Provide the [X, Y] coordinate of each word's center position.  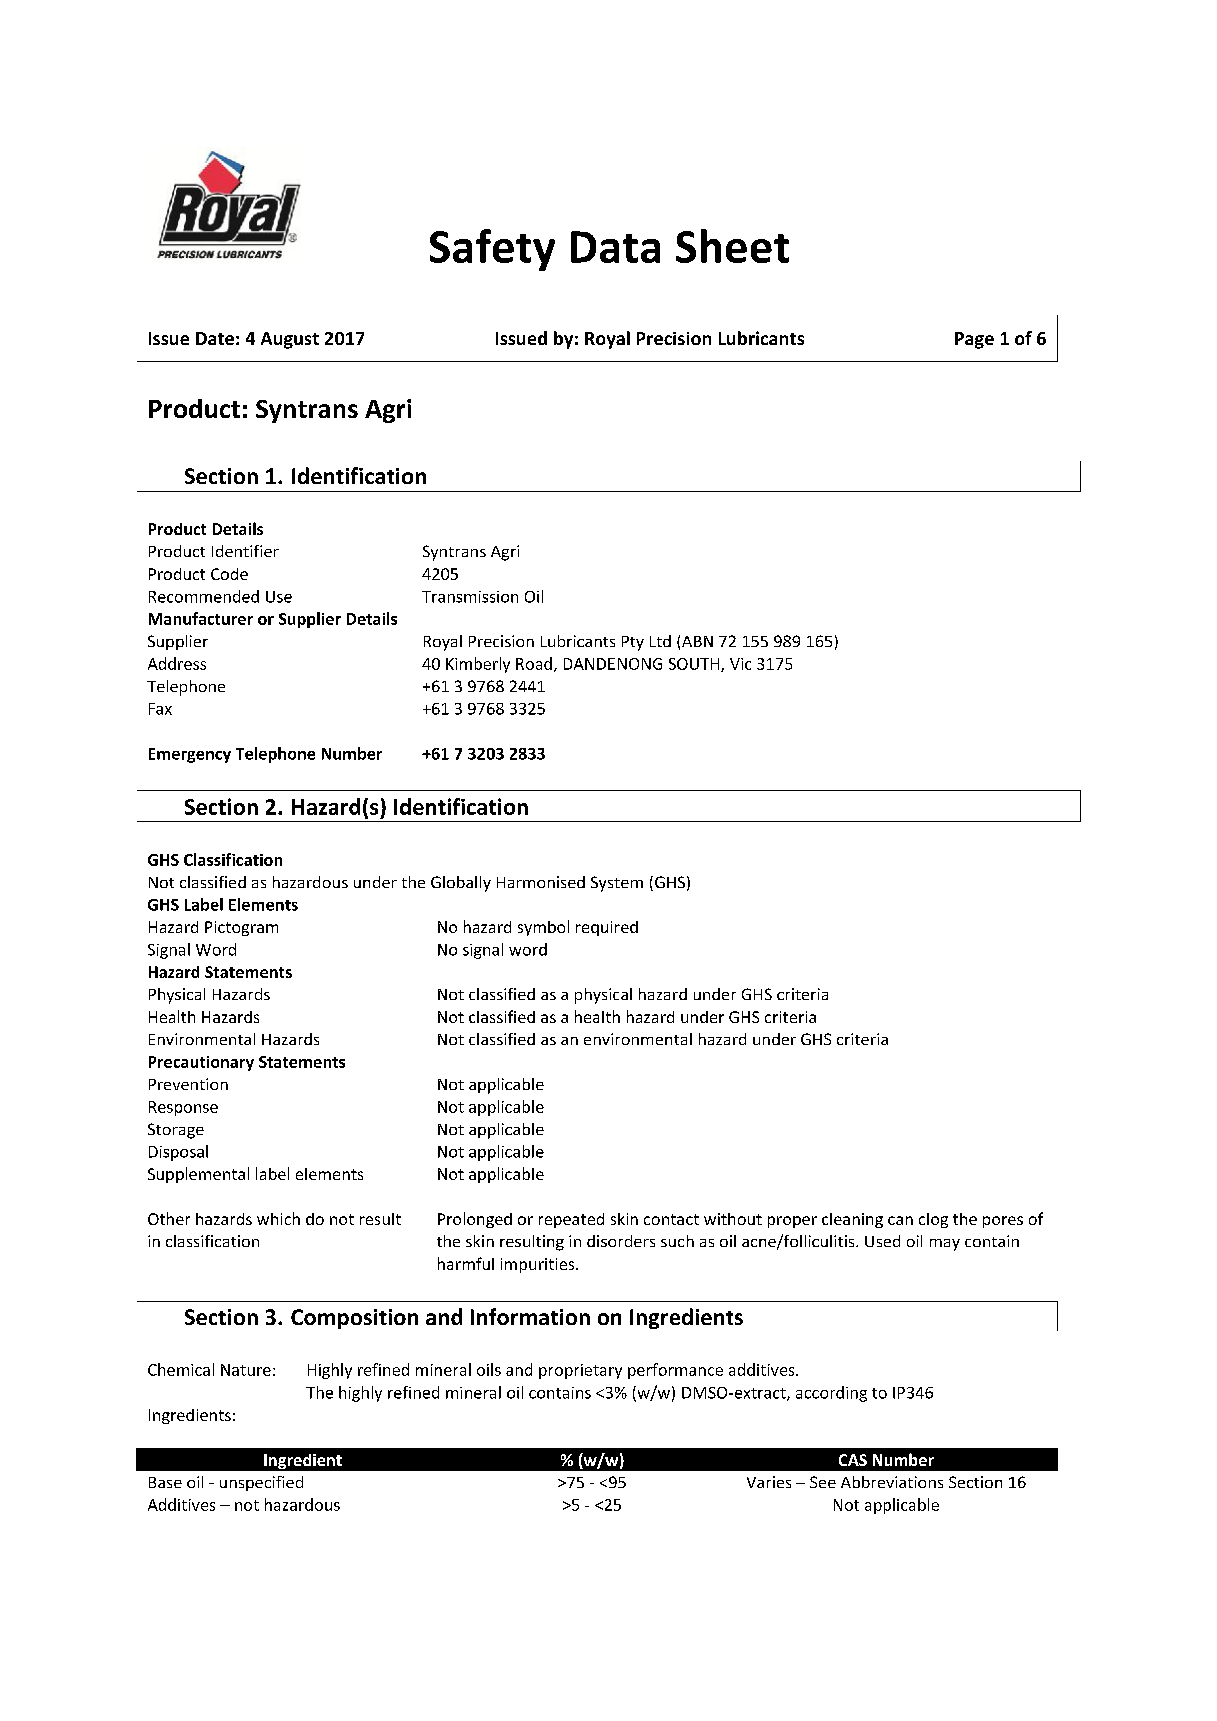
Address [177, 663]
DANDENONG [613, 664]
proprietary [580, 1371]
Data [615, 247]
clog [933, 1220]
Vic [740, 664]
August [290, 340]
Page [974, 340]
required [607, 928]
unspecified [261, 1483]
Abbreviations [892, 1482]
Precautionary [201, 1063]
